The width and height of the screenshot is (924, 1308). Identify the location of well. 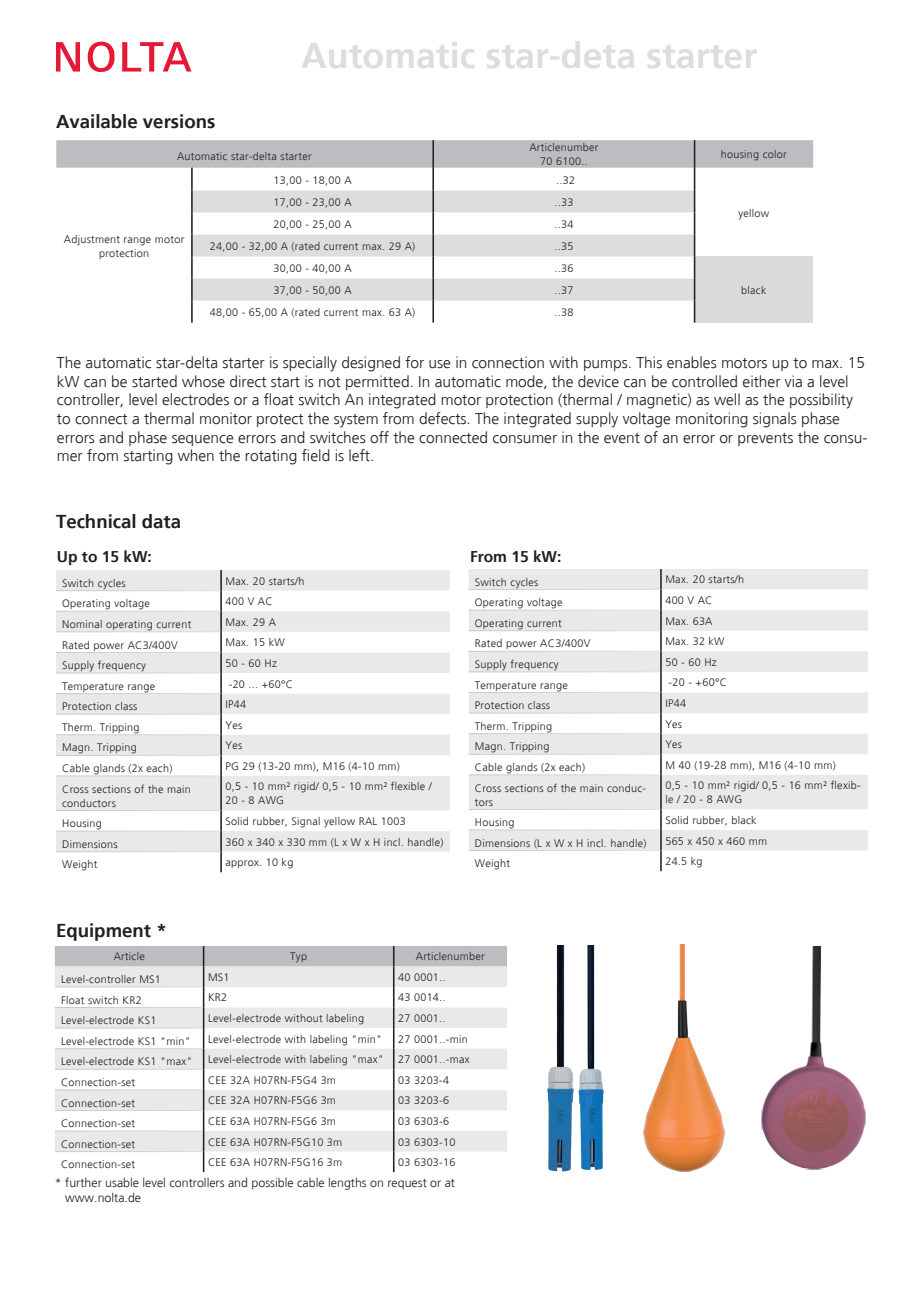
(727, 399).
